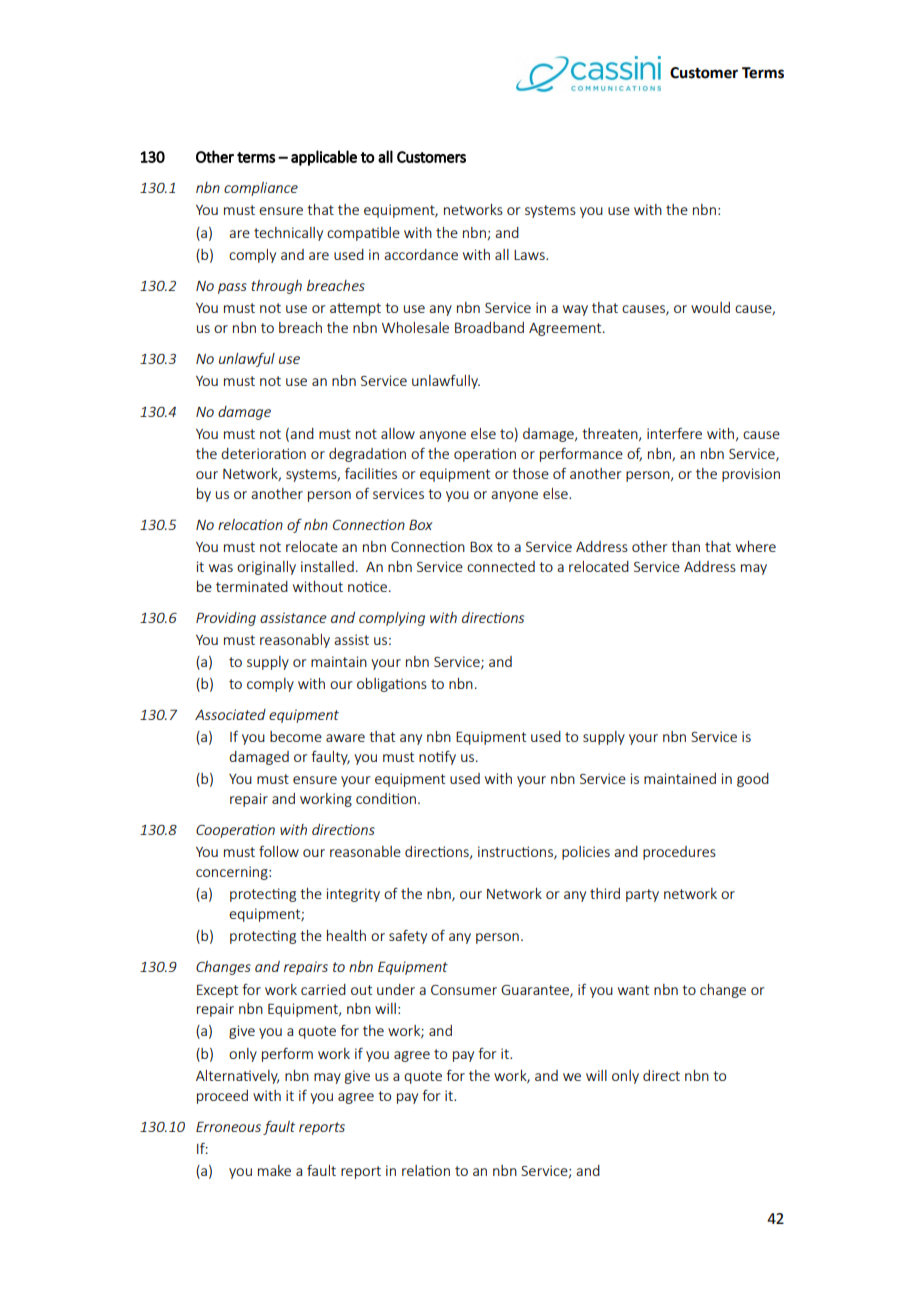  What do you see at coordinates (685, 546) in the screenshot?
I see `than` at bounding box center [685, 546].
